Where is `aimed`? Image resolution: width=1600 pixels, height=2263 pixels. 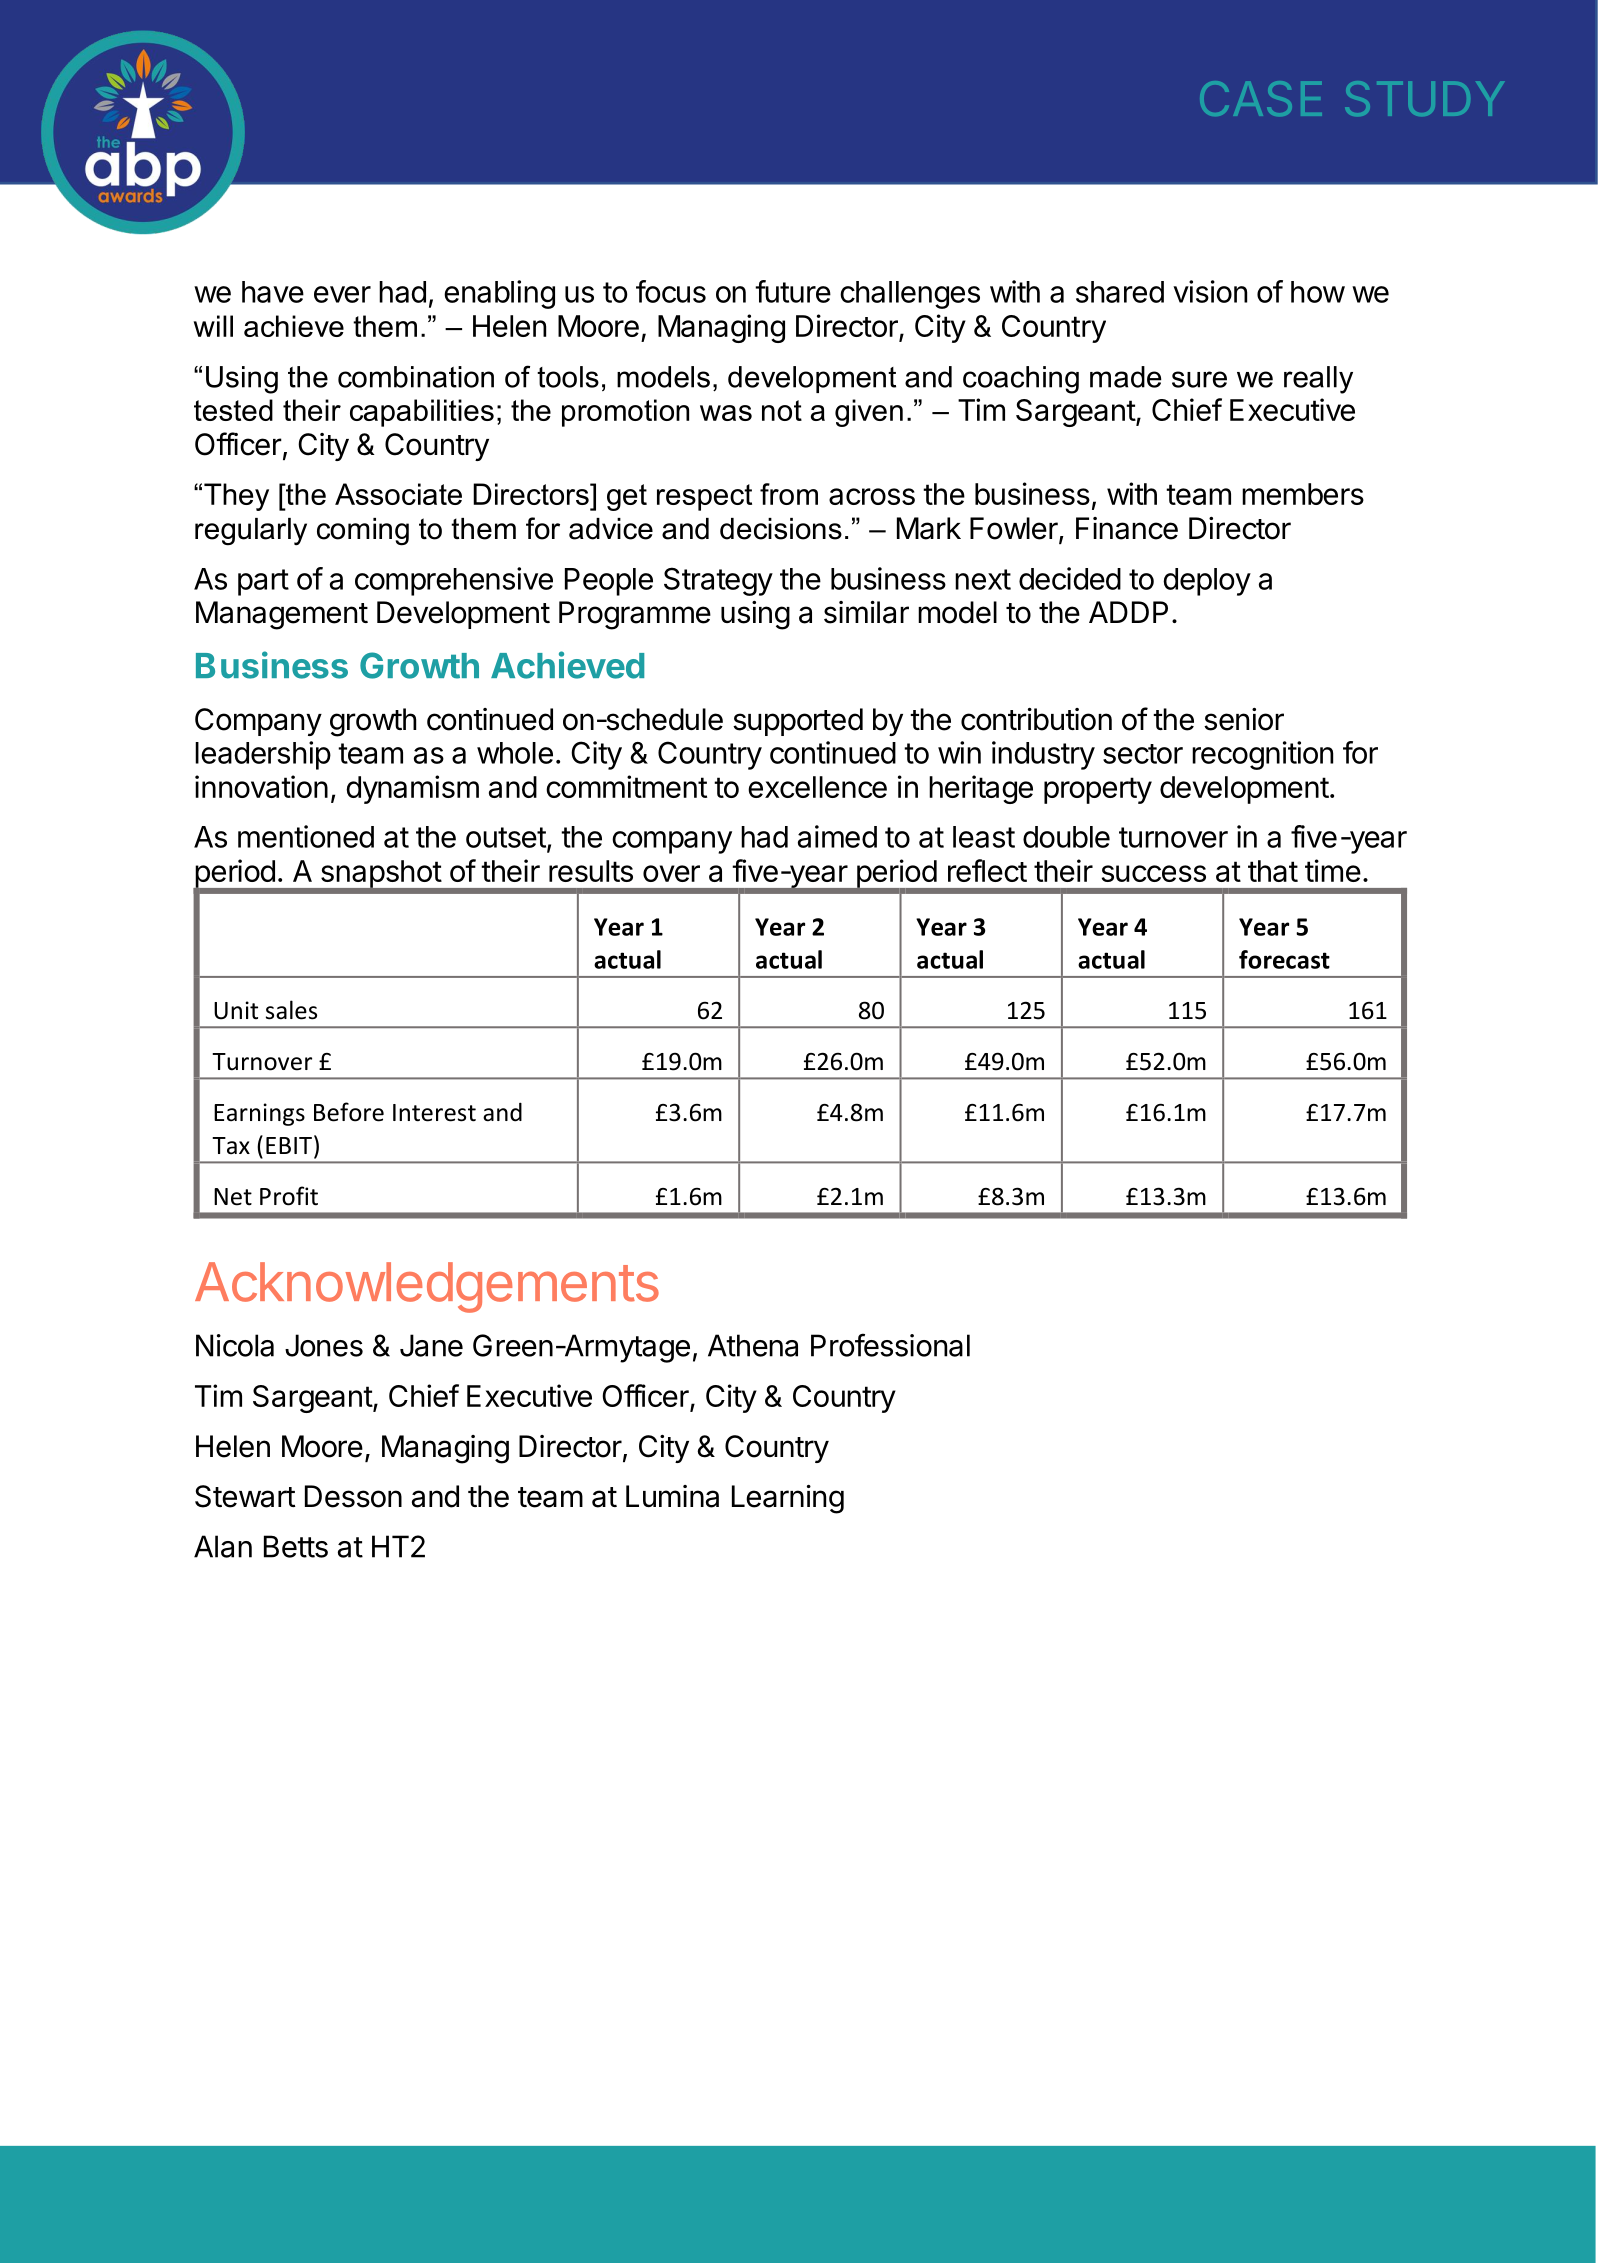 aimed is located at coordinates (837, 836).
